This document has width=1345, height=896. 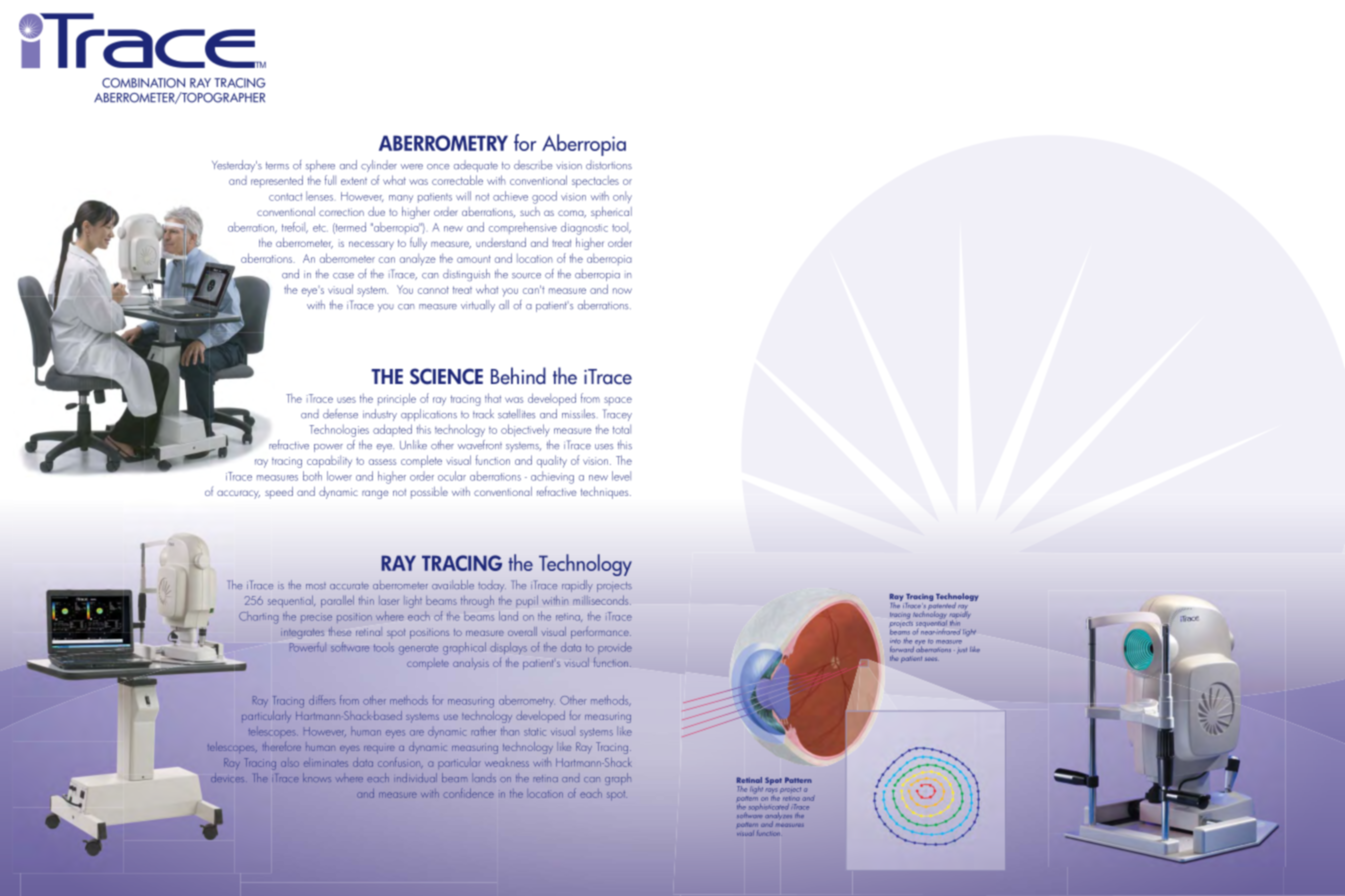 I want to click on objectively, so click(x=525, y=430).
